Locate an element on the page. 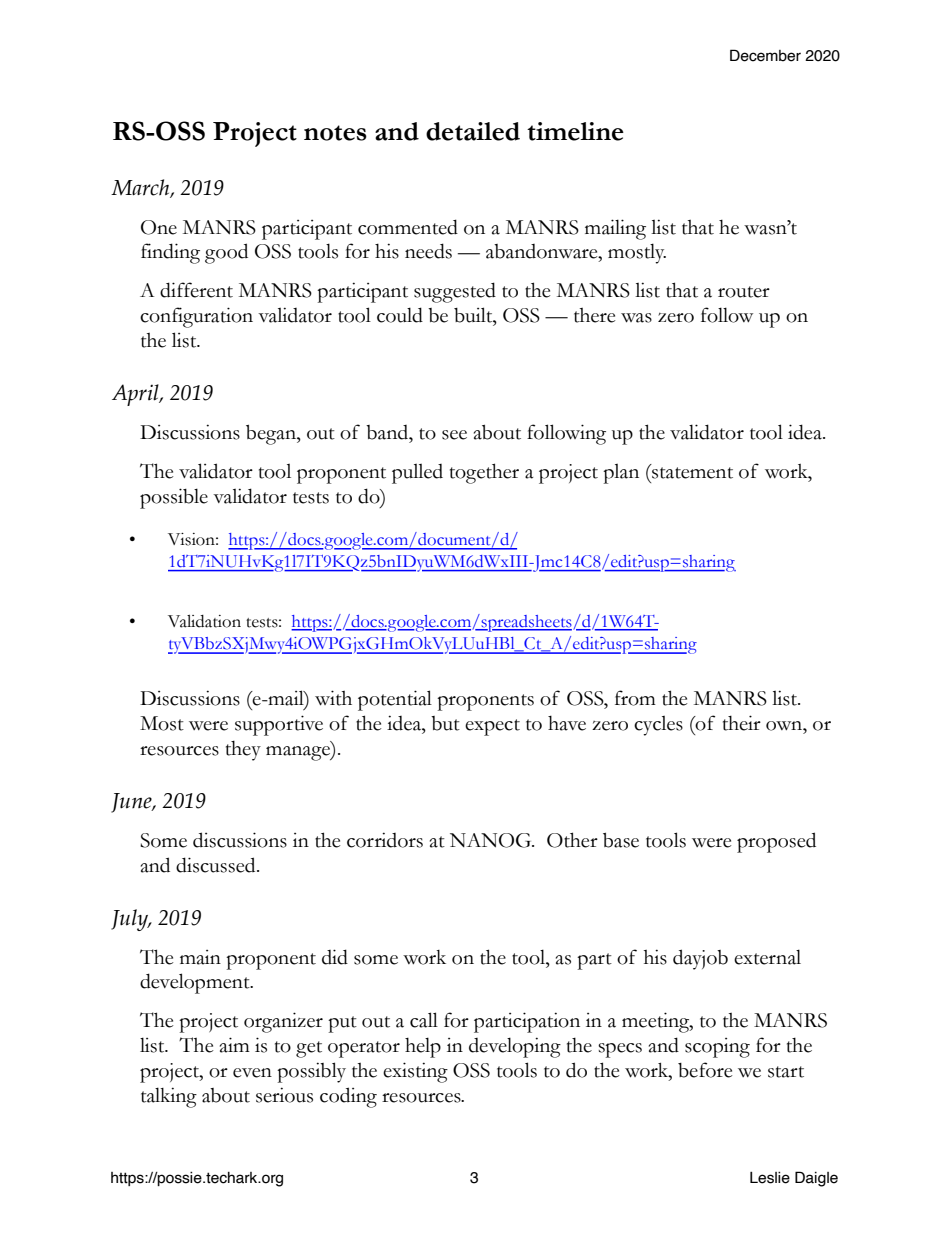 The height and width of the page is (1233, 952). potential is located at coordinates (395, 700).
